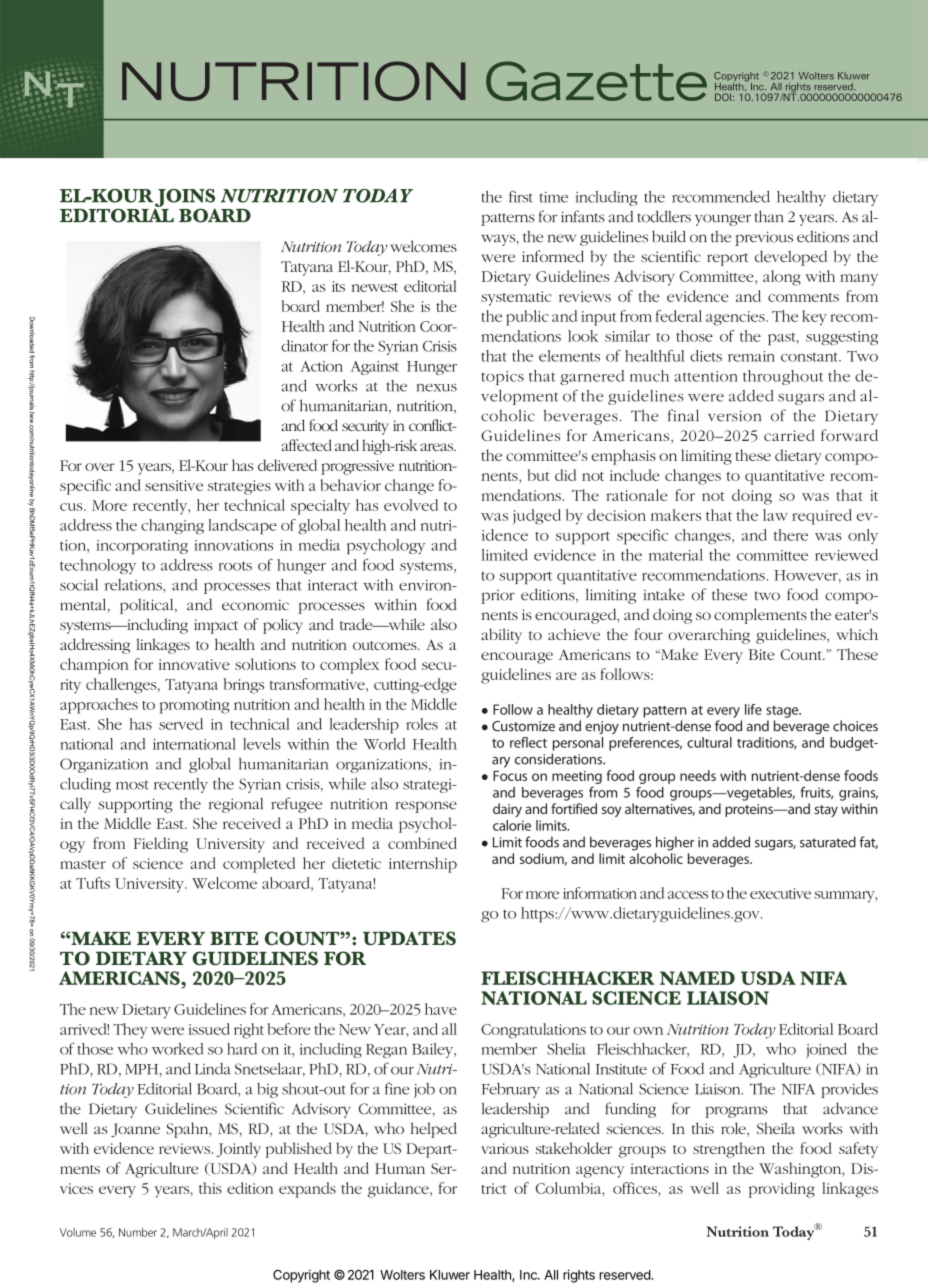 This screenshot has width=928, height=1288. What do you see at coordinates (753, 709) in the screenshot?
I see `life` at bounding box center [753, 709].
